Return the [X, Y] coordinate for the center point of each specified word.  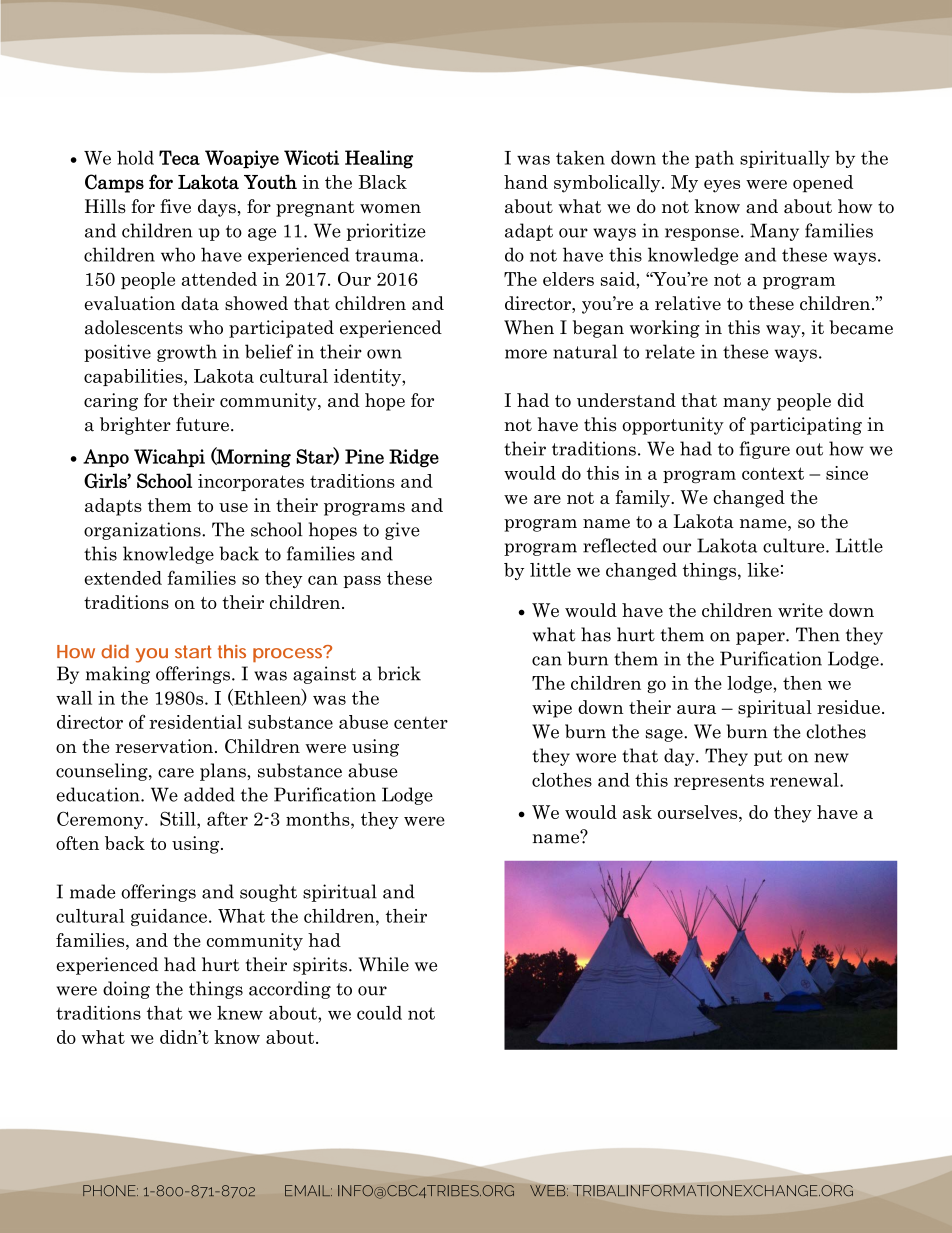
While [383, 964]
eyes [722, 186]
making [118, 675]
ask [637, 812]
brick [399, 673]
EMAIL [308, 1190]
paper [761, 638]
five [175, 206]
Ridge [414, 458]
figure [765, 450]
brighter [135, 426]
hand [526, 182]
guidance [169, 917]
